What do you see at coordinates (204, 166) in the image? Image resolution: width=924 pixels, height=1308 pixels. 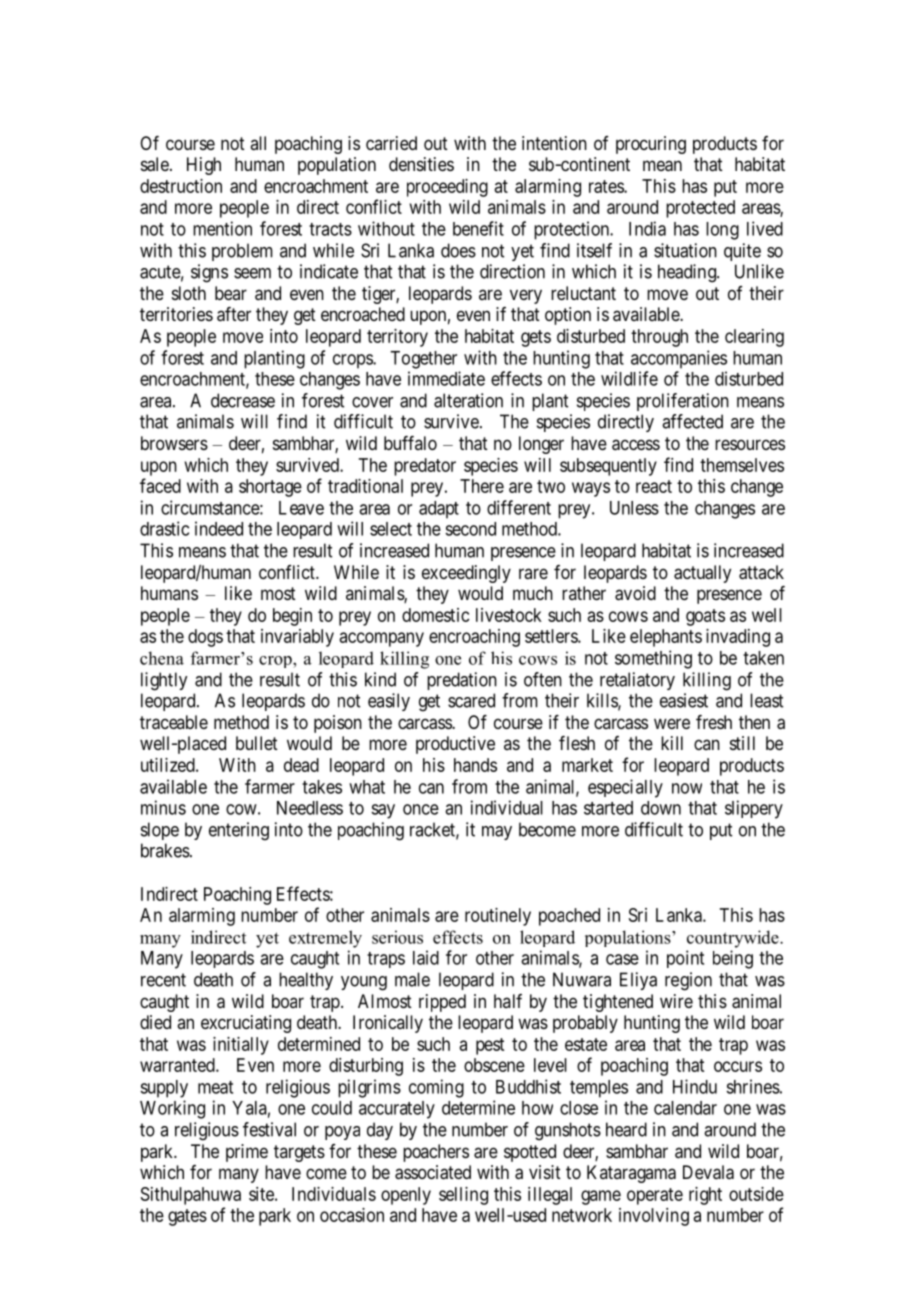 I see `High` at bounding box center [204, 166].
